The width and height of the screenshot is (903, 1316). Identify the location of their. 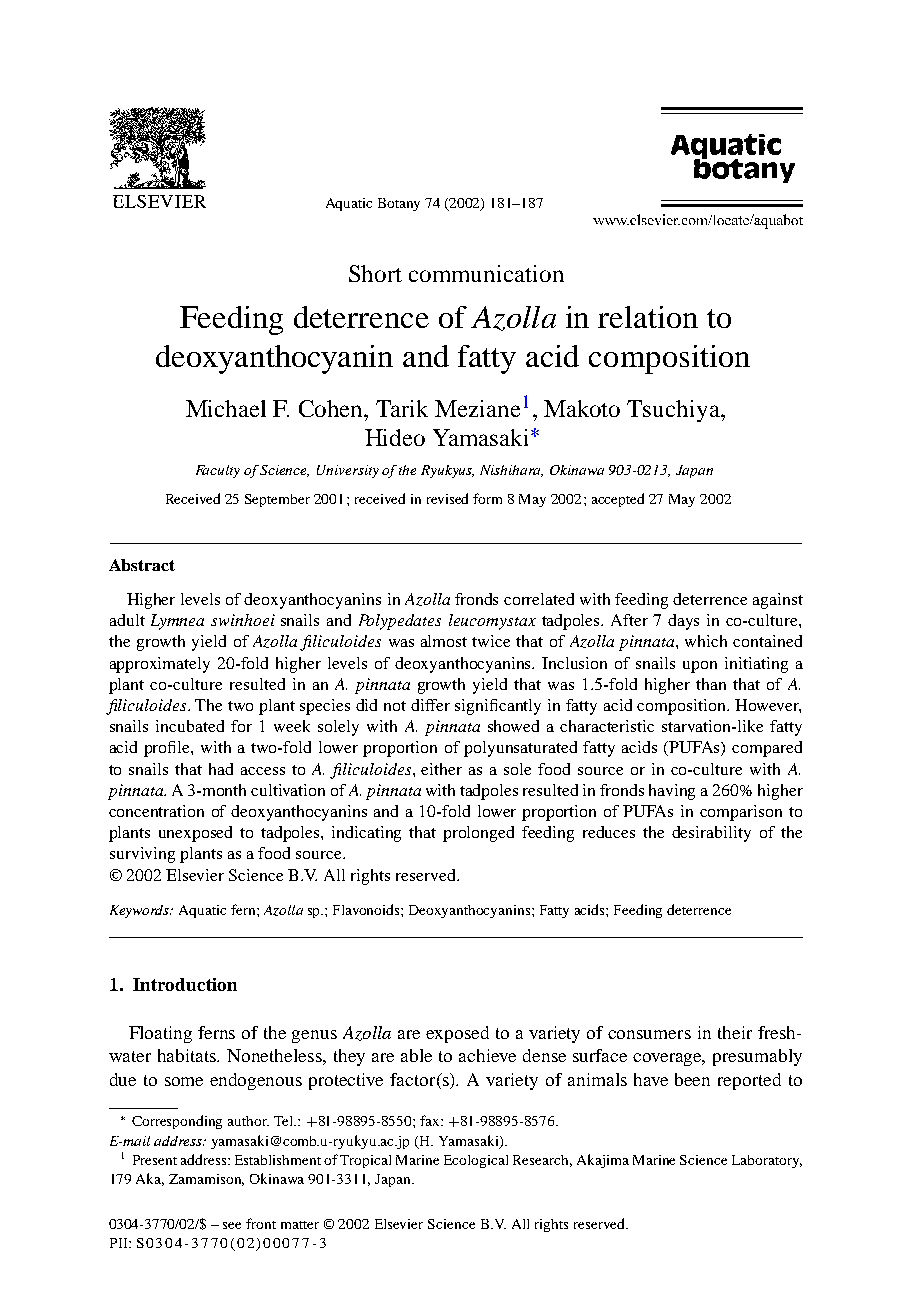
(735, 1032).
